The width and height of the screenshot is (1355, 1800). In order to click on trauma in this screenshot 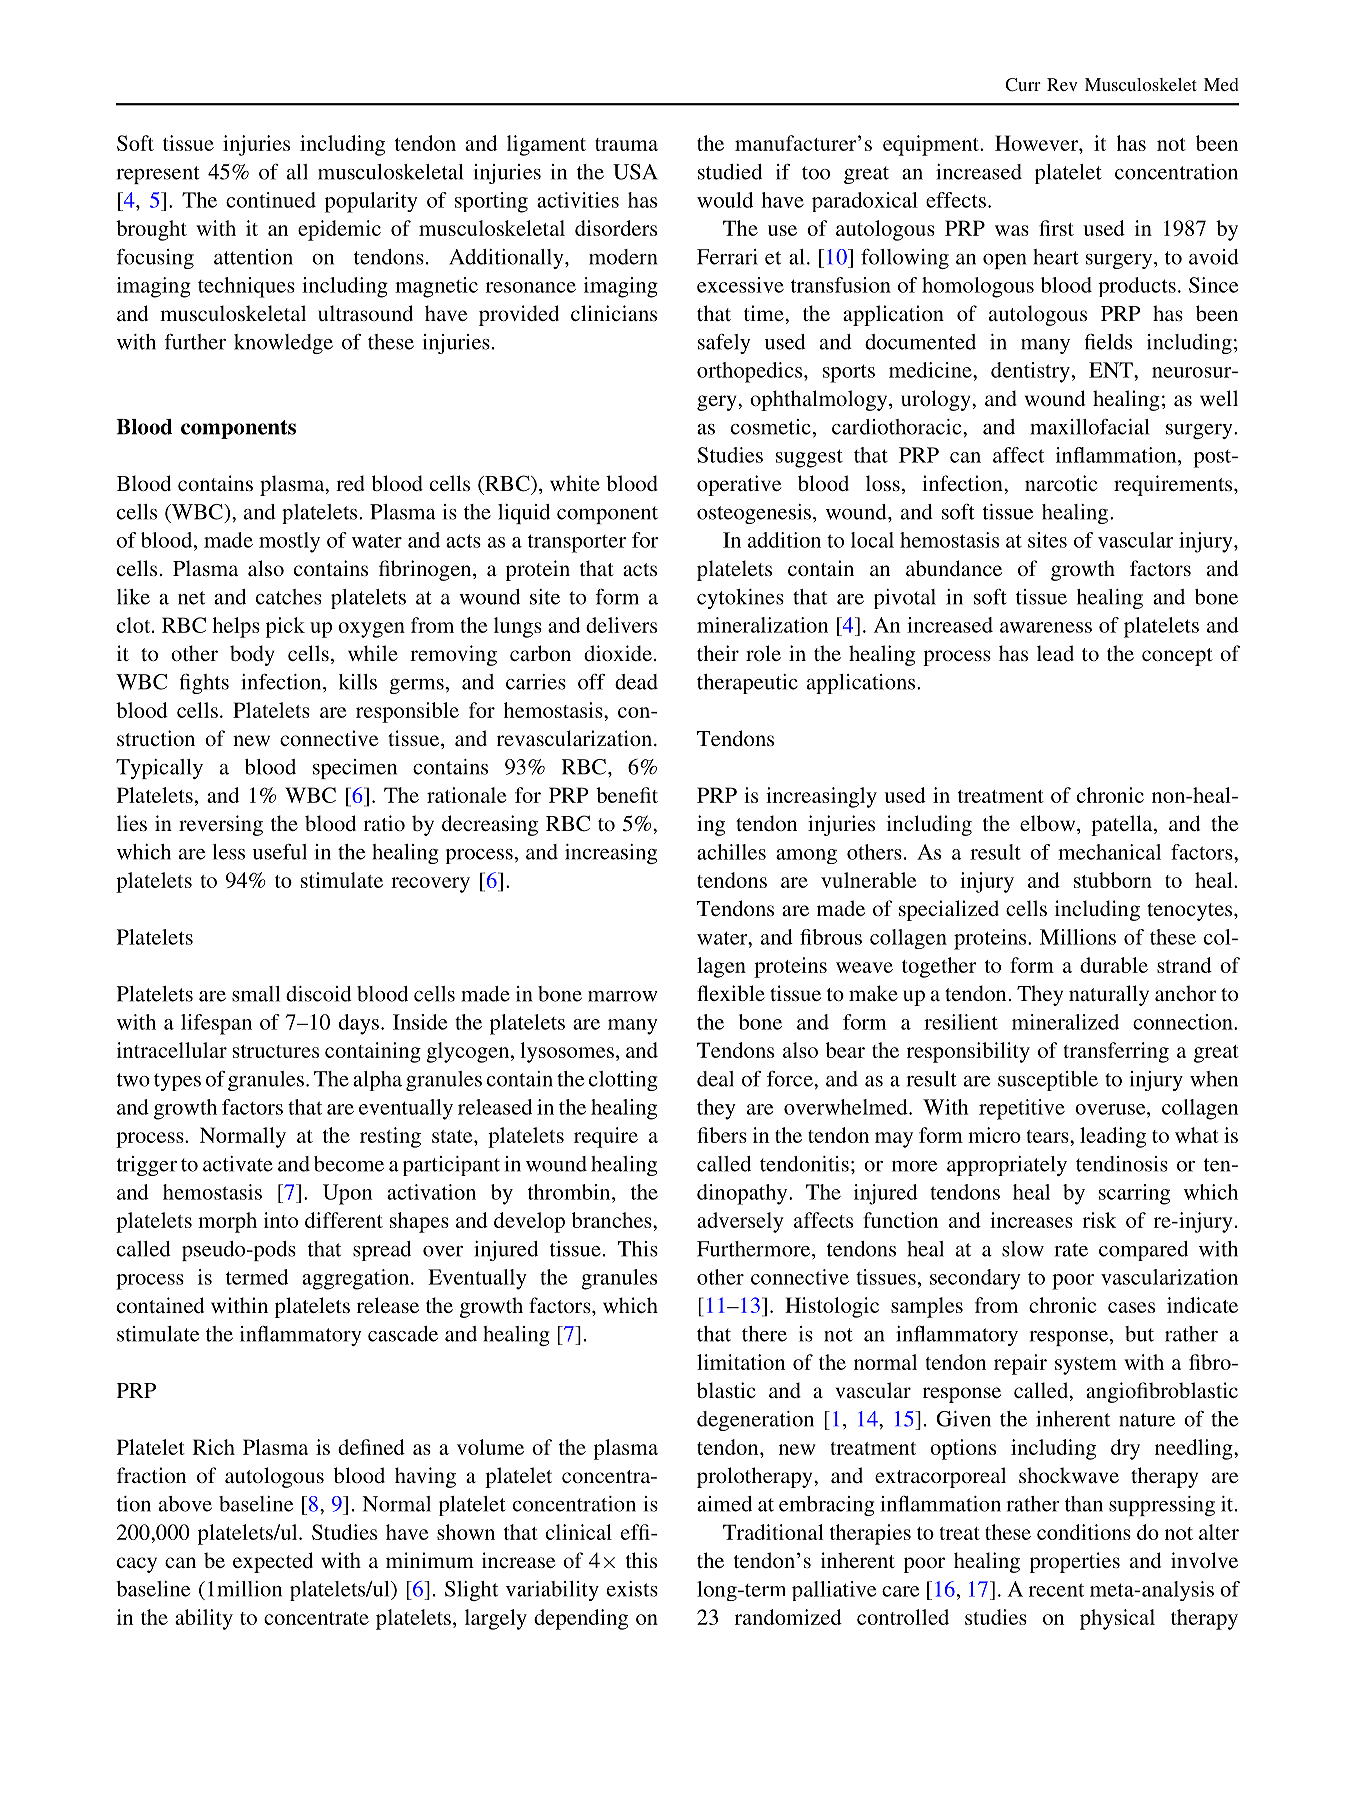, I will do `click(626, 144)`.
